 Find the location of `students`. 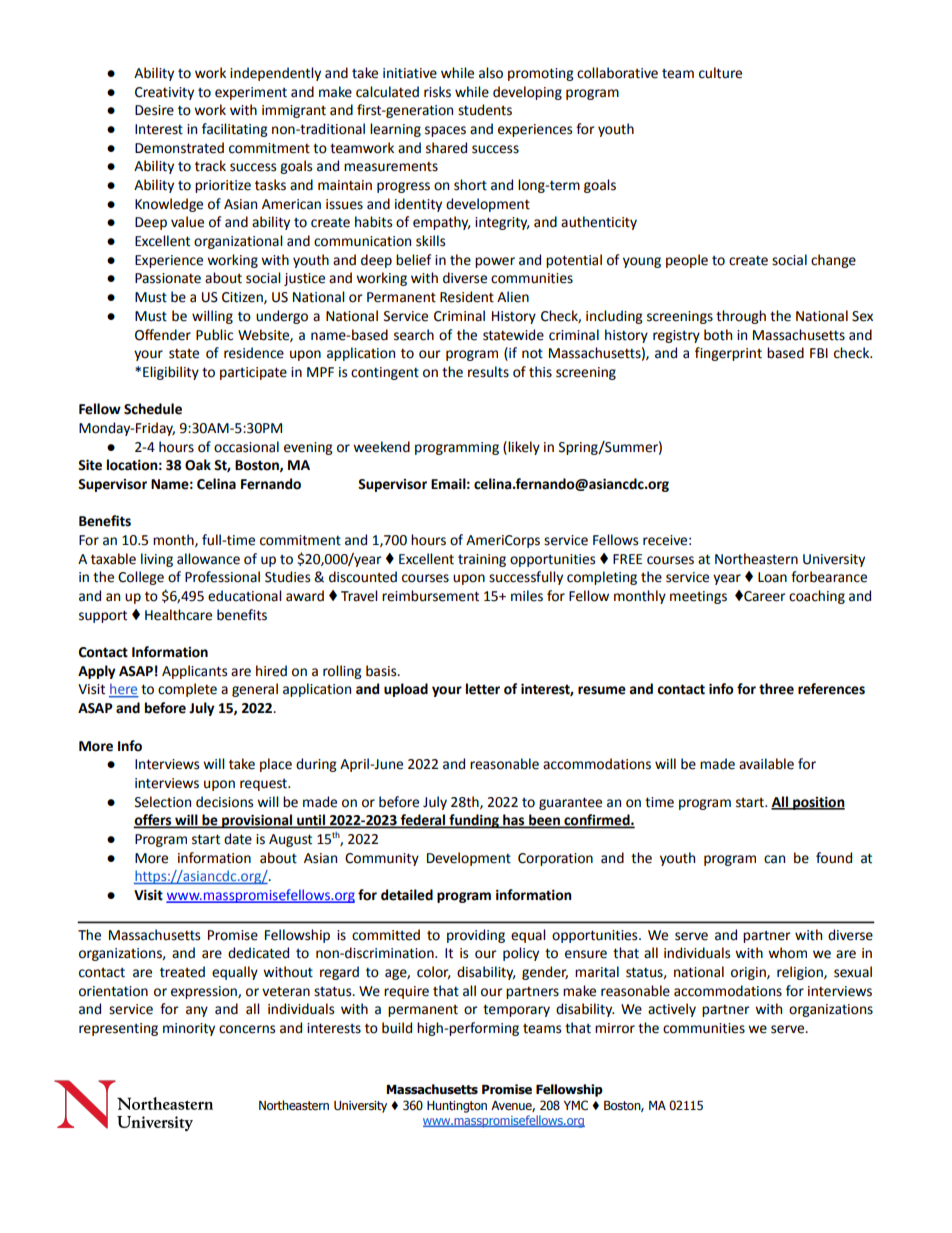

students is located at coordinates (485, 110).
